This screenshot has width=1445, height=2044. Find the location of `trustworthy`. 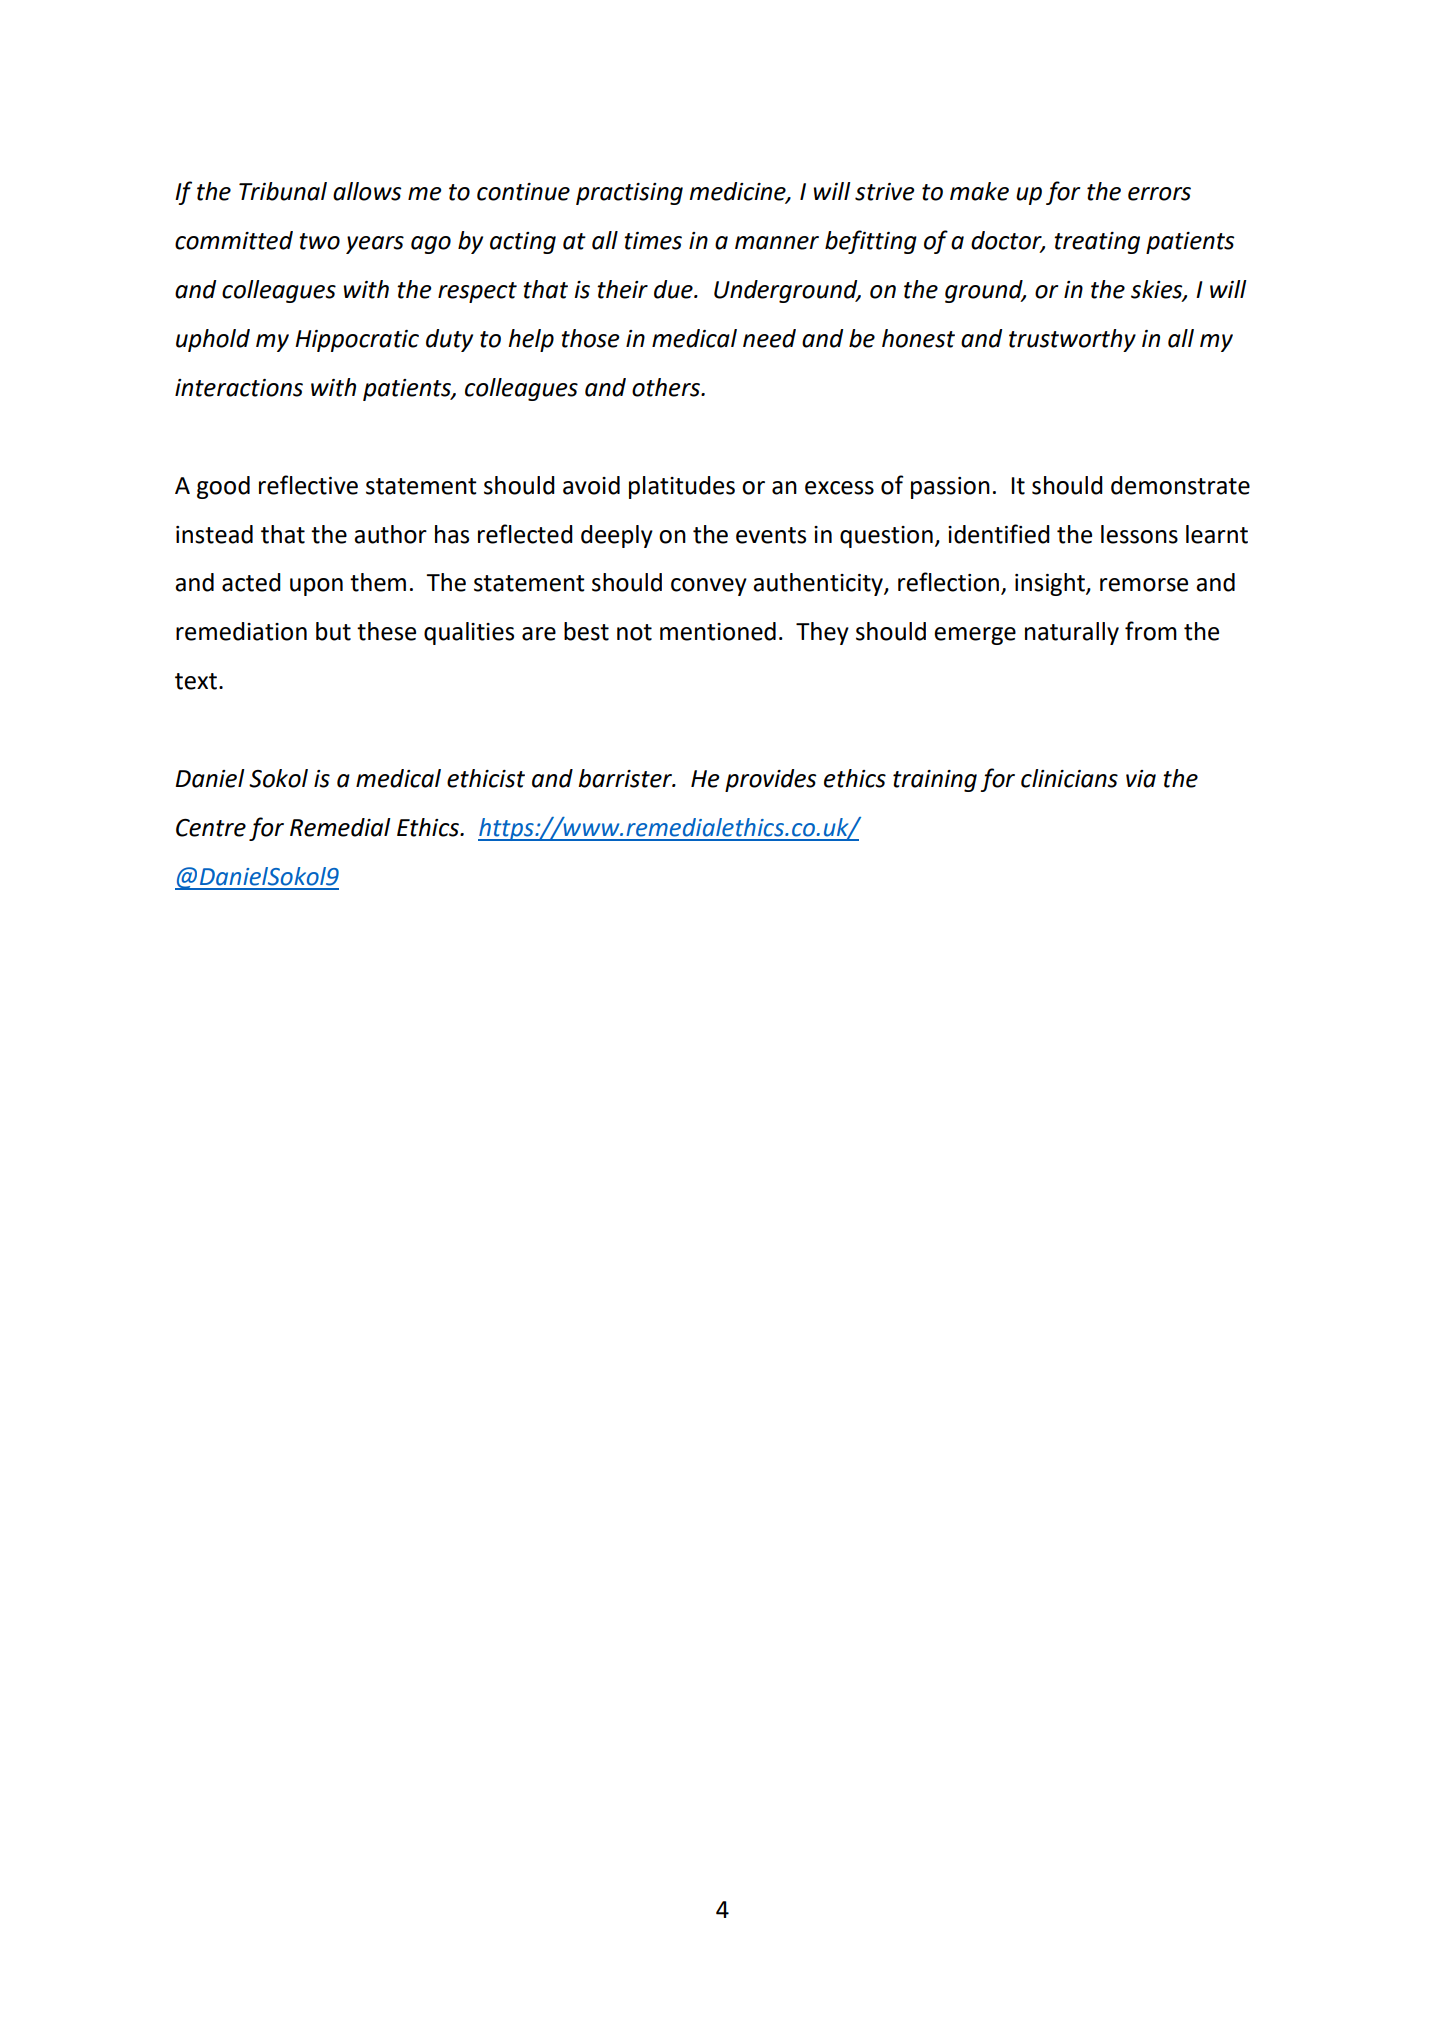

trustworthy is located at coordinates (1072, 340).
